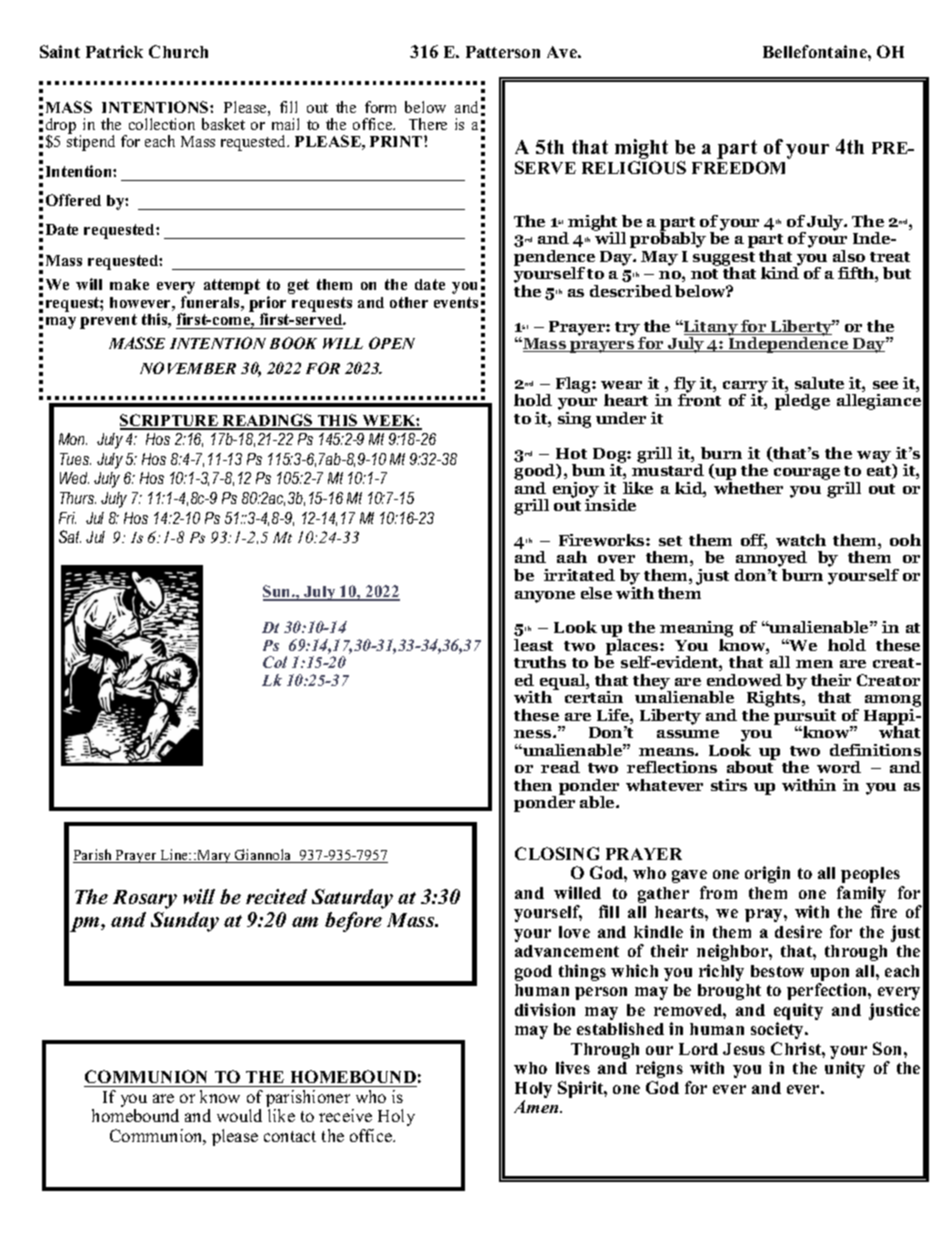 The height and width of the screenshot is (1233, 952). What do you see at coordinates (239, 1115) in the screenshot?
I see `would` at bounding box center [239, 1115].
